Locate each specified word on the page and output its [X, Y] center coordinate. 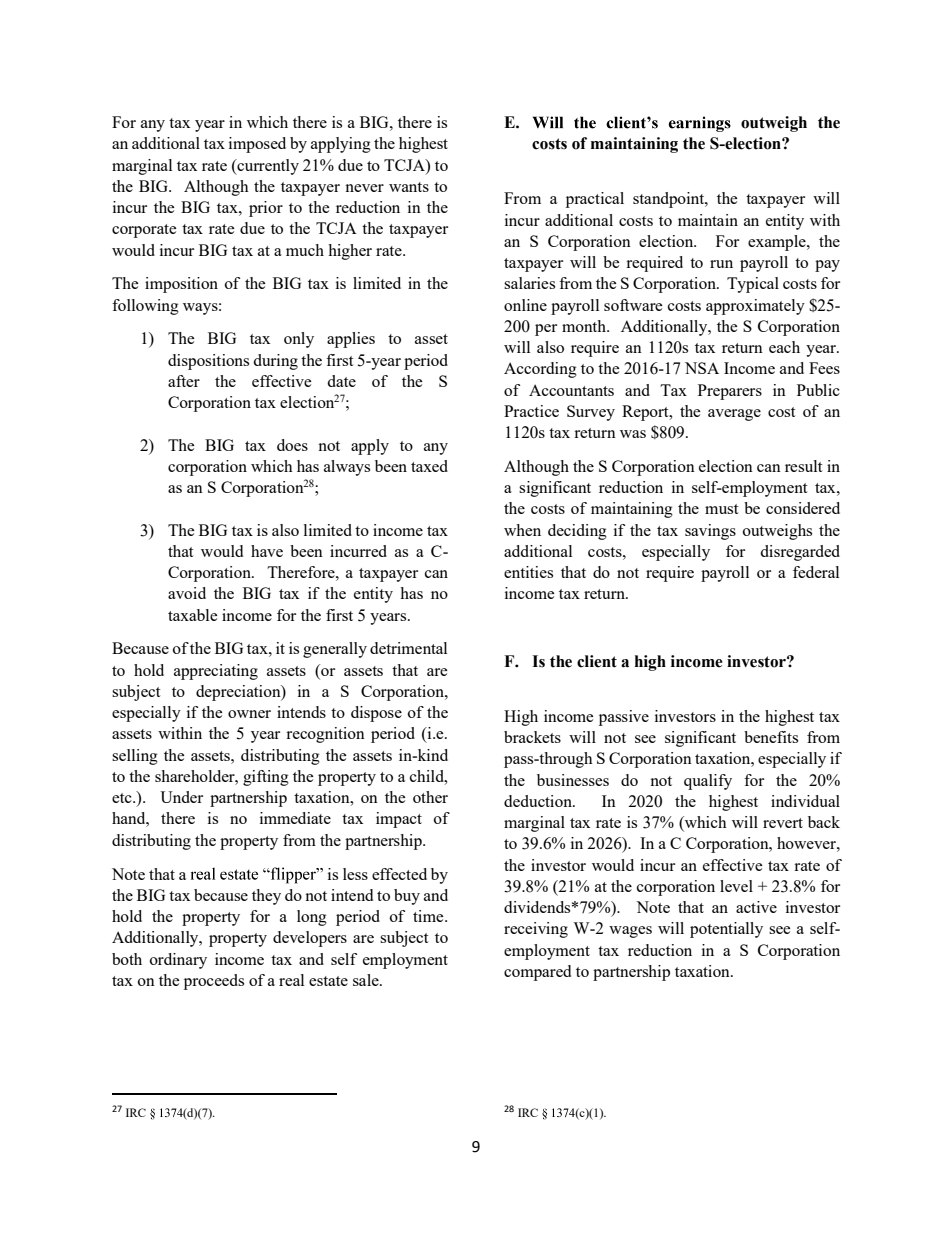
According [540, 370]
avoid [187, 593]
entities [528, 572]
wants [409, 187]
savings [710, 532]
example [778, 243]
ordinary [178, 961]
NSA [702, 368]
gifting [266, 778]
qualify [708, 782]
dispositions [208, 362]
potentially [726, 930]
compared [537, 973]
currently [267, 167]
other [430, 797]
